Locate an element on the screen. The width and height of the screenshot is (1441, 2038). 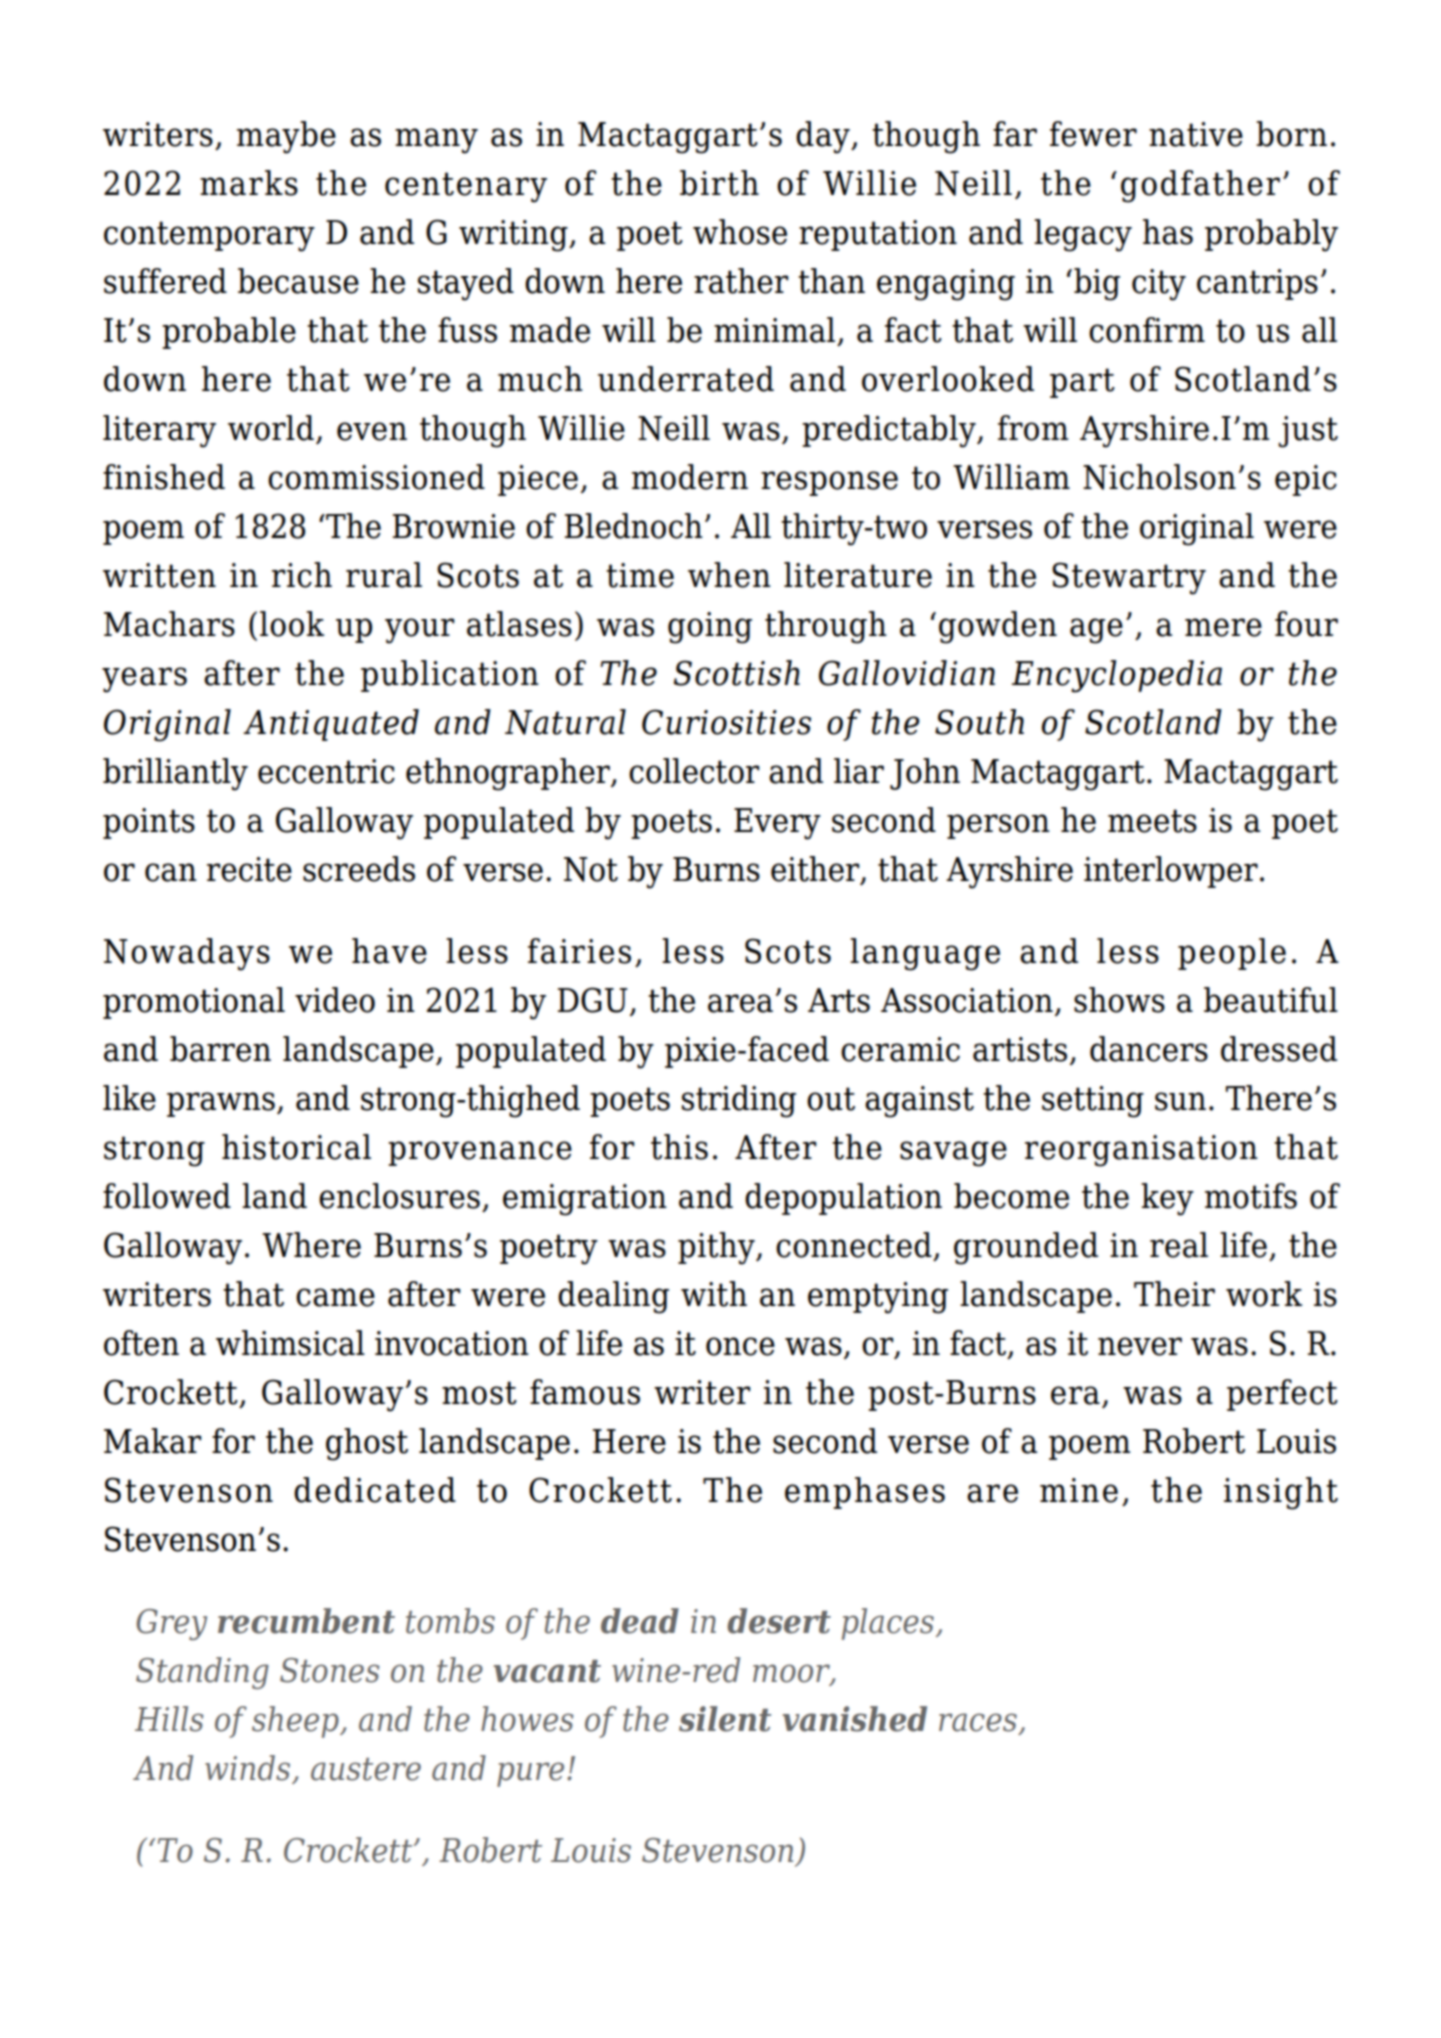
Arts is located at coordinates (839, 1000).
